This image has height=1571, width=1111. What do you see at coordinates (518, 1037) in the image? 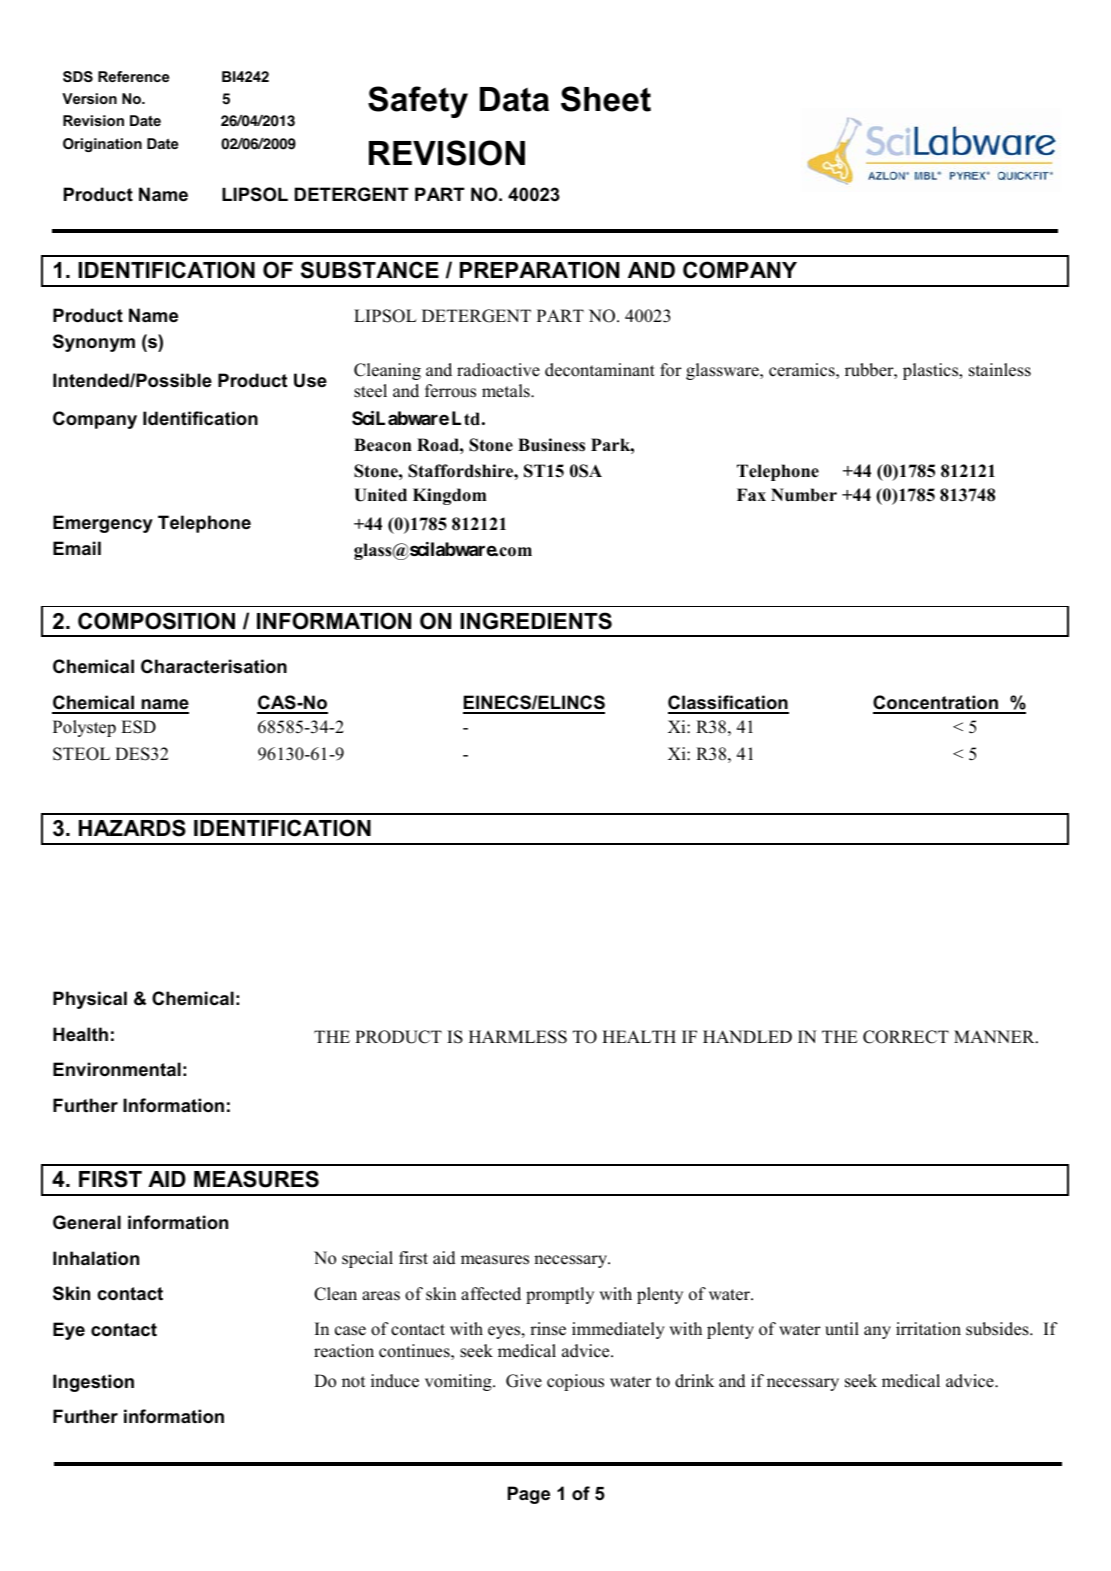
I see `HARMLESS` at bounding box center [518, 1037].
